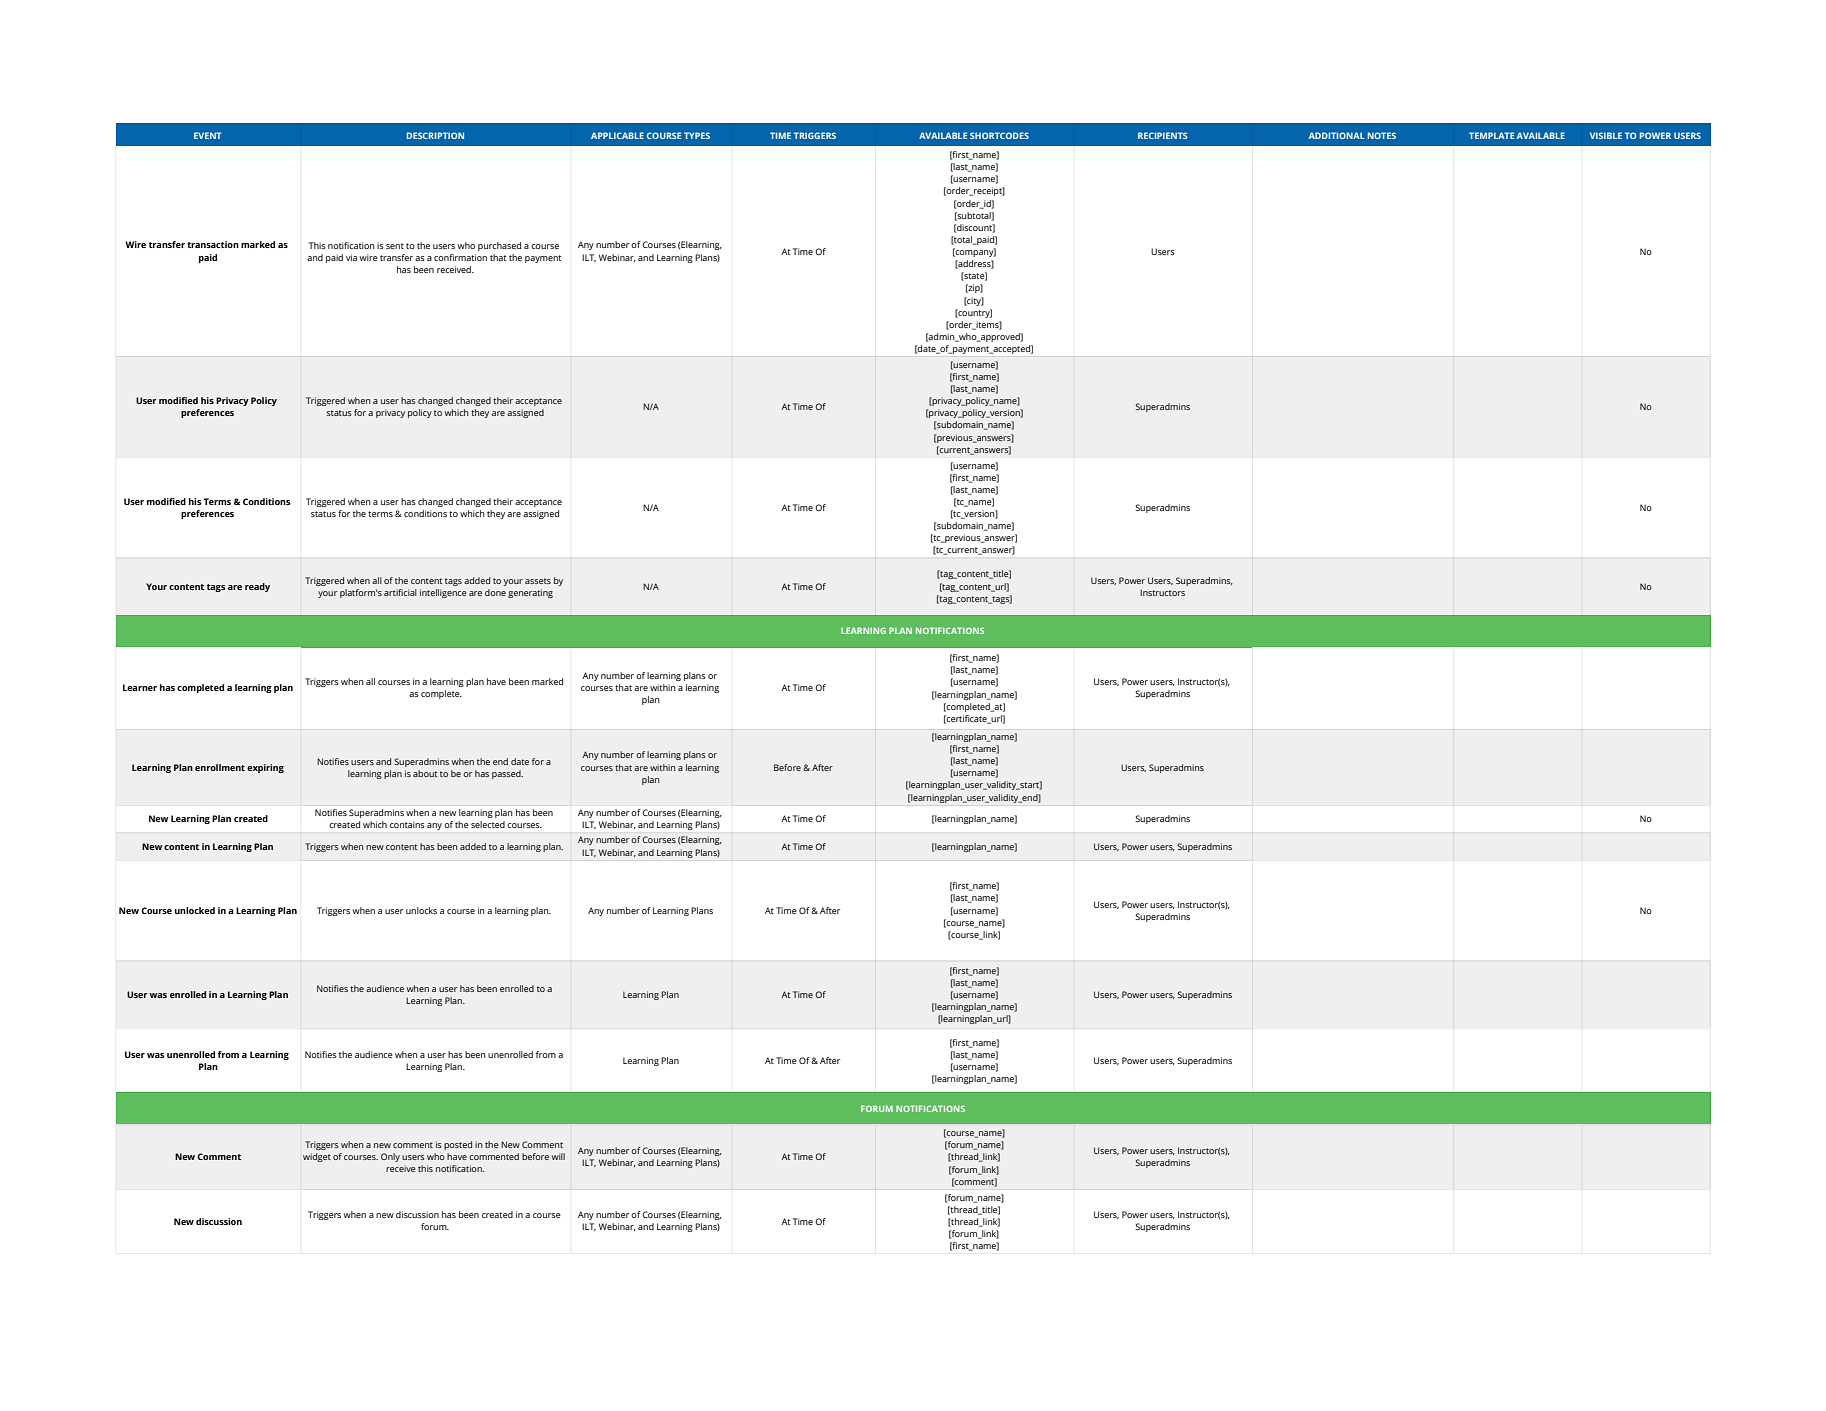 Image resolution: width=1826 pixels, height=1411 pixels. Describe the element at coordinates (558, 1156) in the screenshot. I see `will` at that location.
